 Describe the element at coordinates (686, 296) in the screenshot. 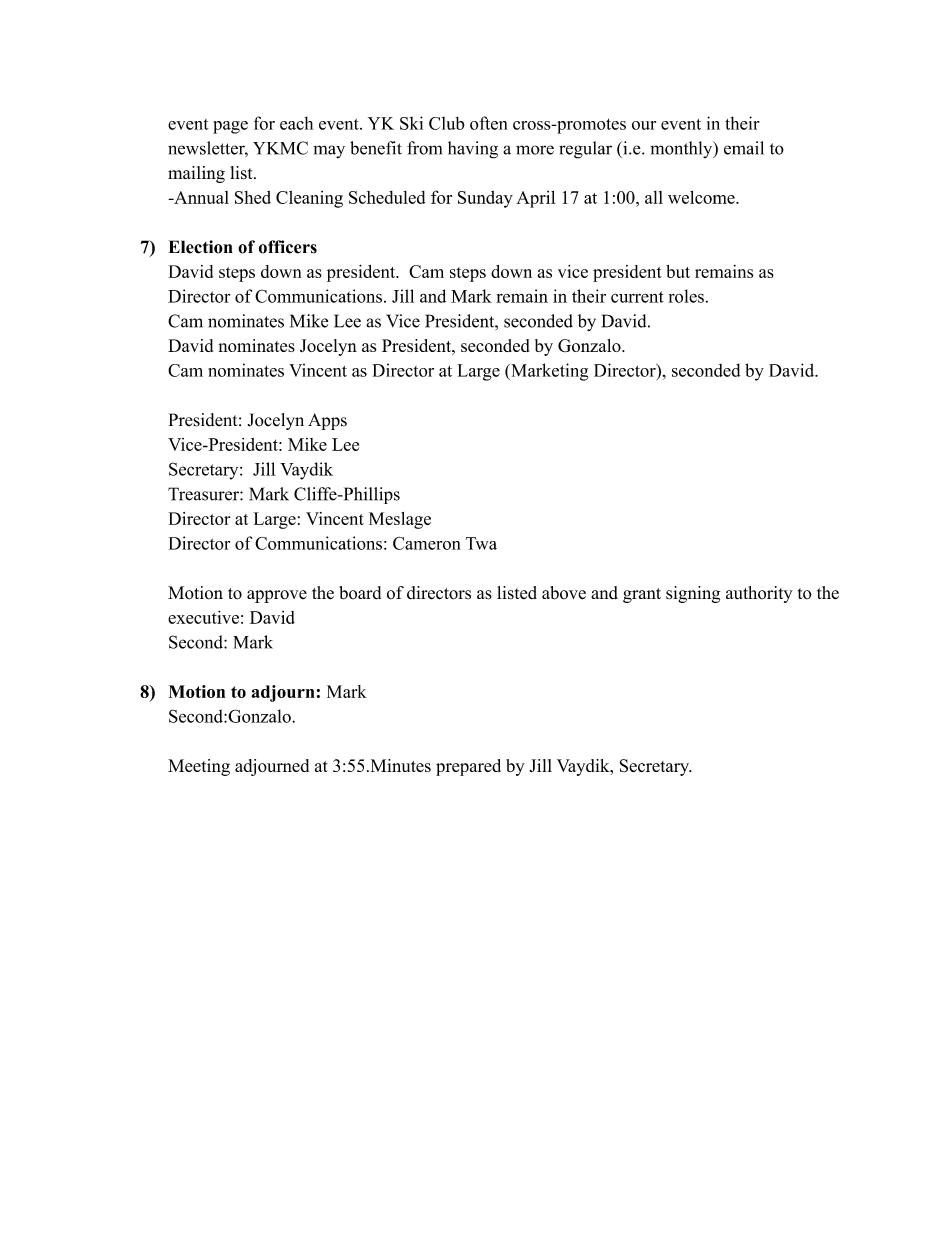

I see `roles` at that location.
